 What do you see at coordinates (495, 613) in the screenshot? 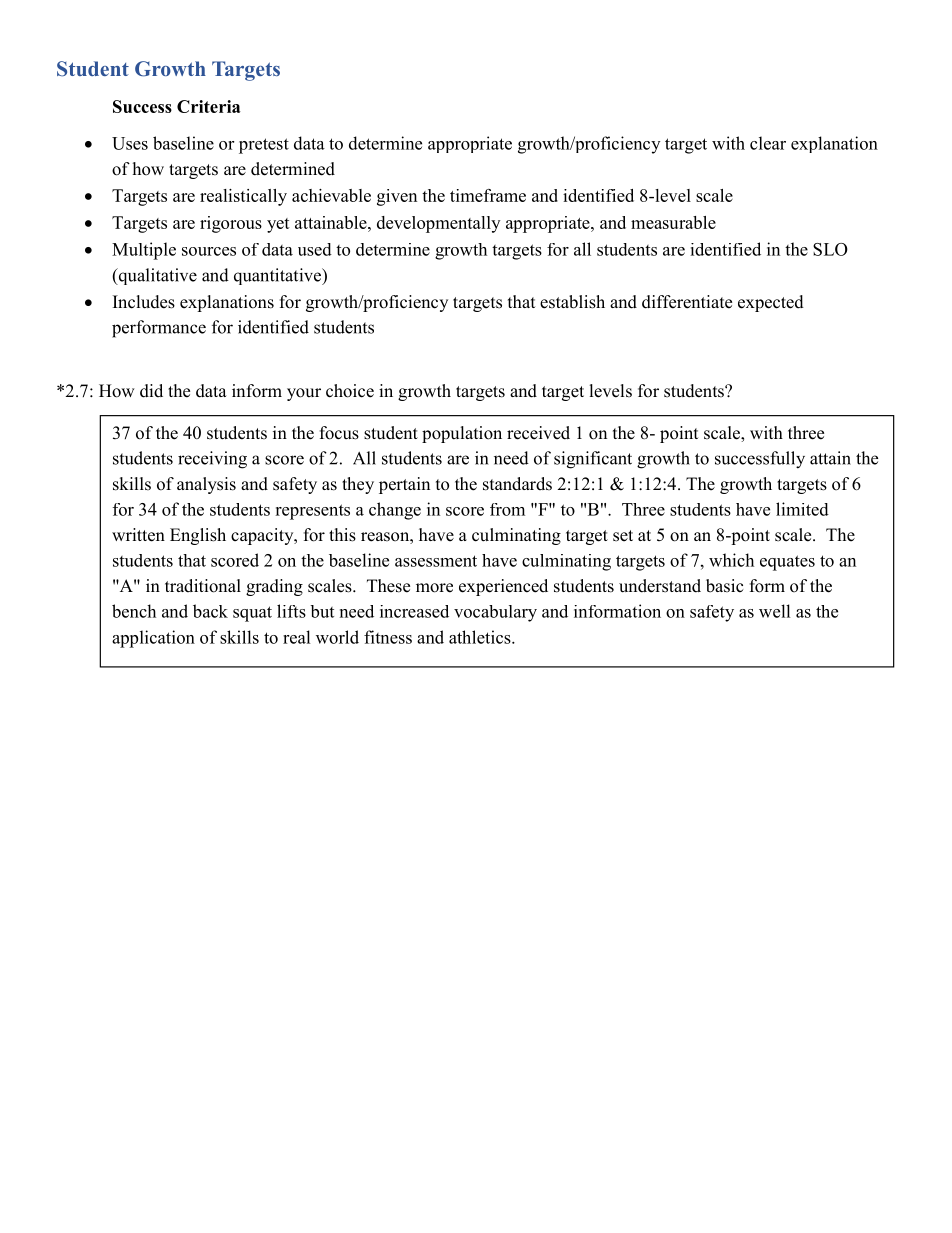
I see `vocabulary` at bounding box center [495, 613].
